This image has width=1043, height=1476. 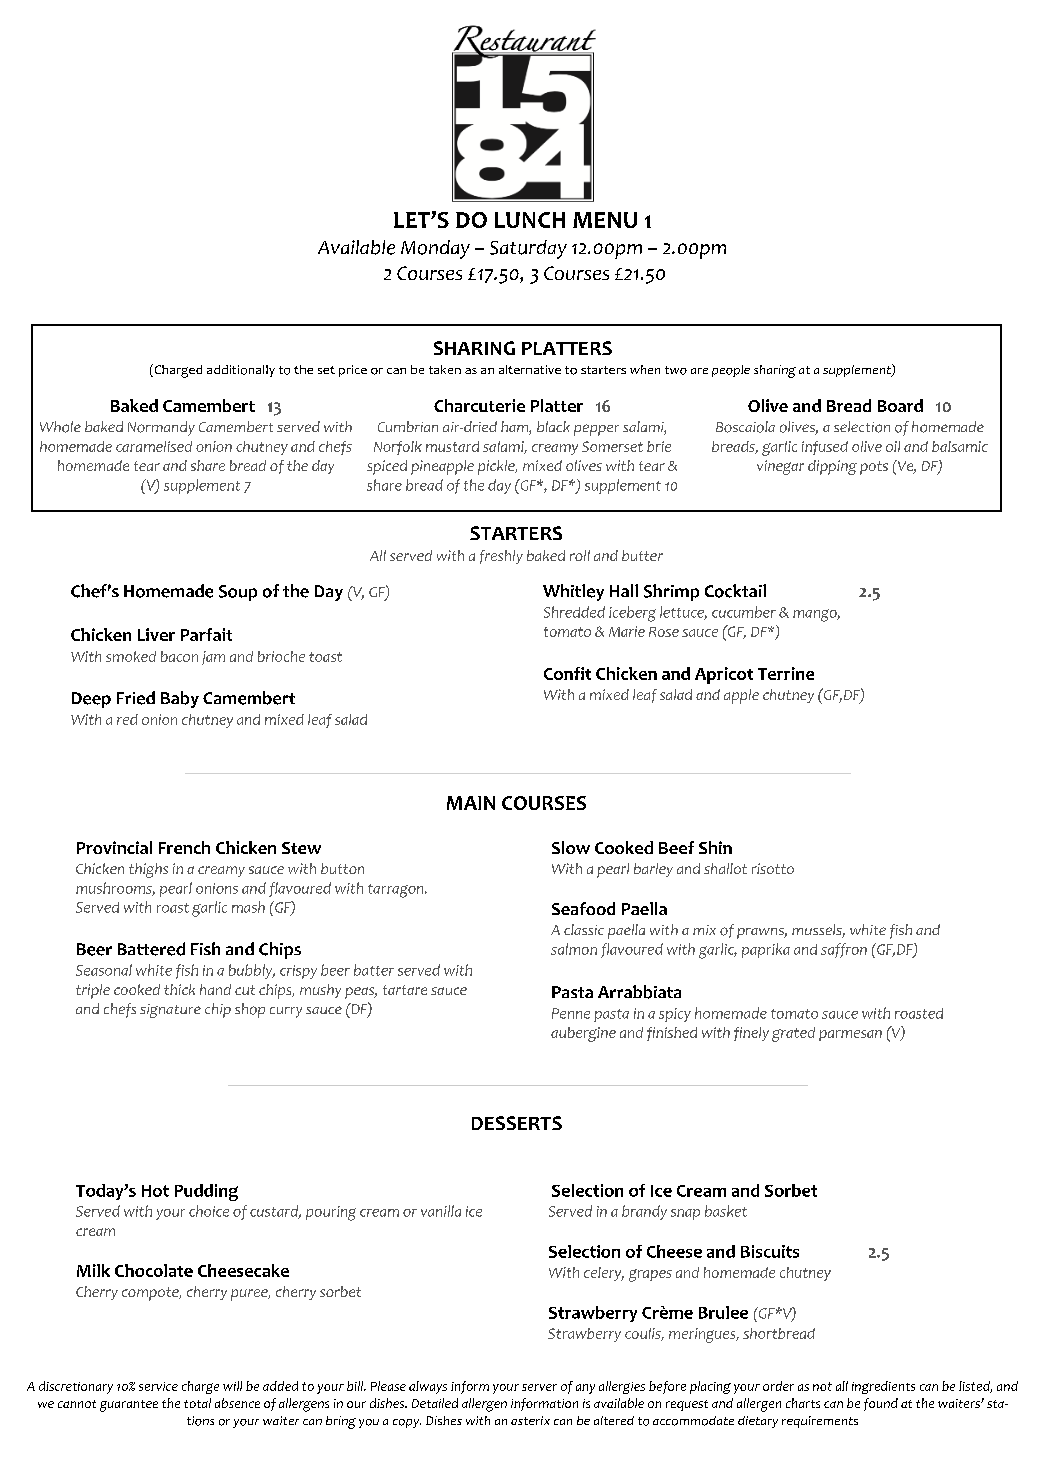 I want to click on risotto, so click(x=773, y=868).
